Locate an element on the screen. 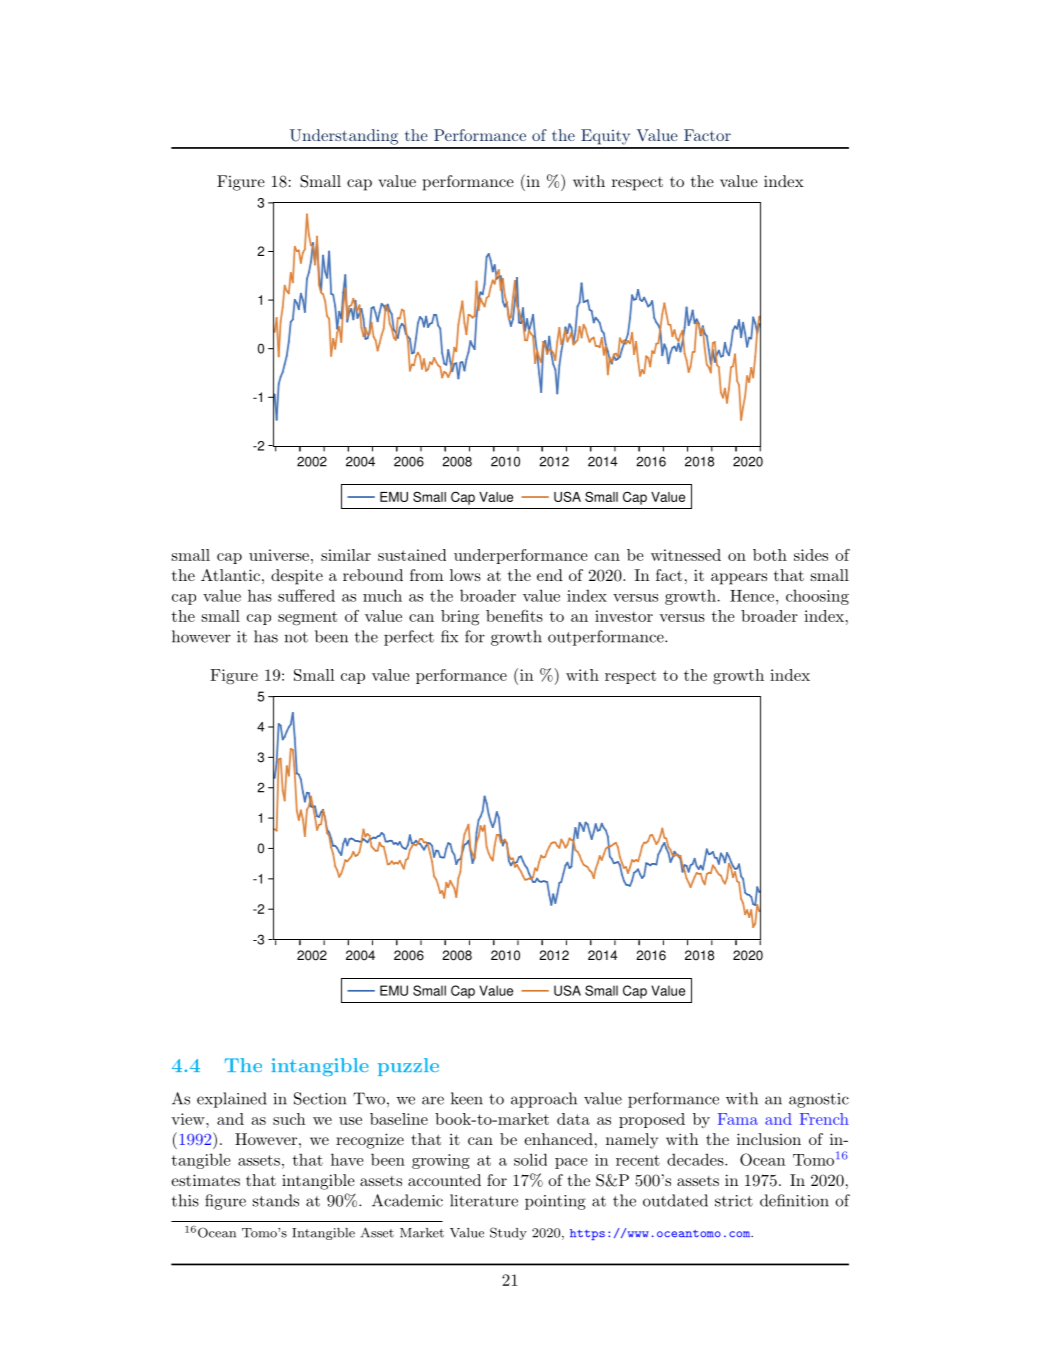 The image size is (1045, 1352). stands is located at coordinates (276, 1200).
